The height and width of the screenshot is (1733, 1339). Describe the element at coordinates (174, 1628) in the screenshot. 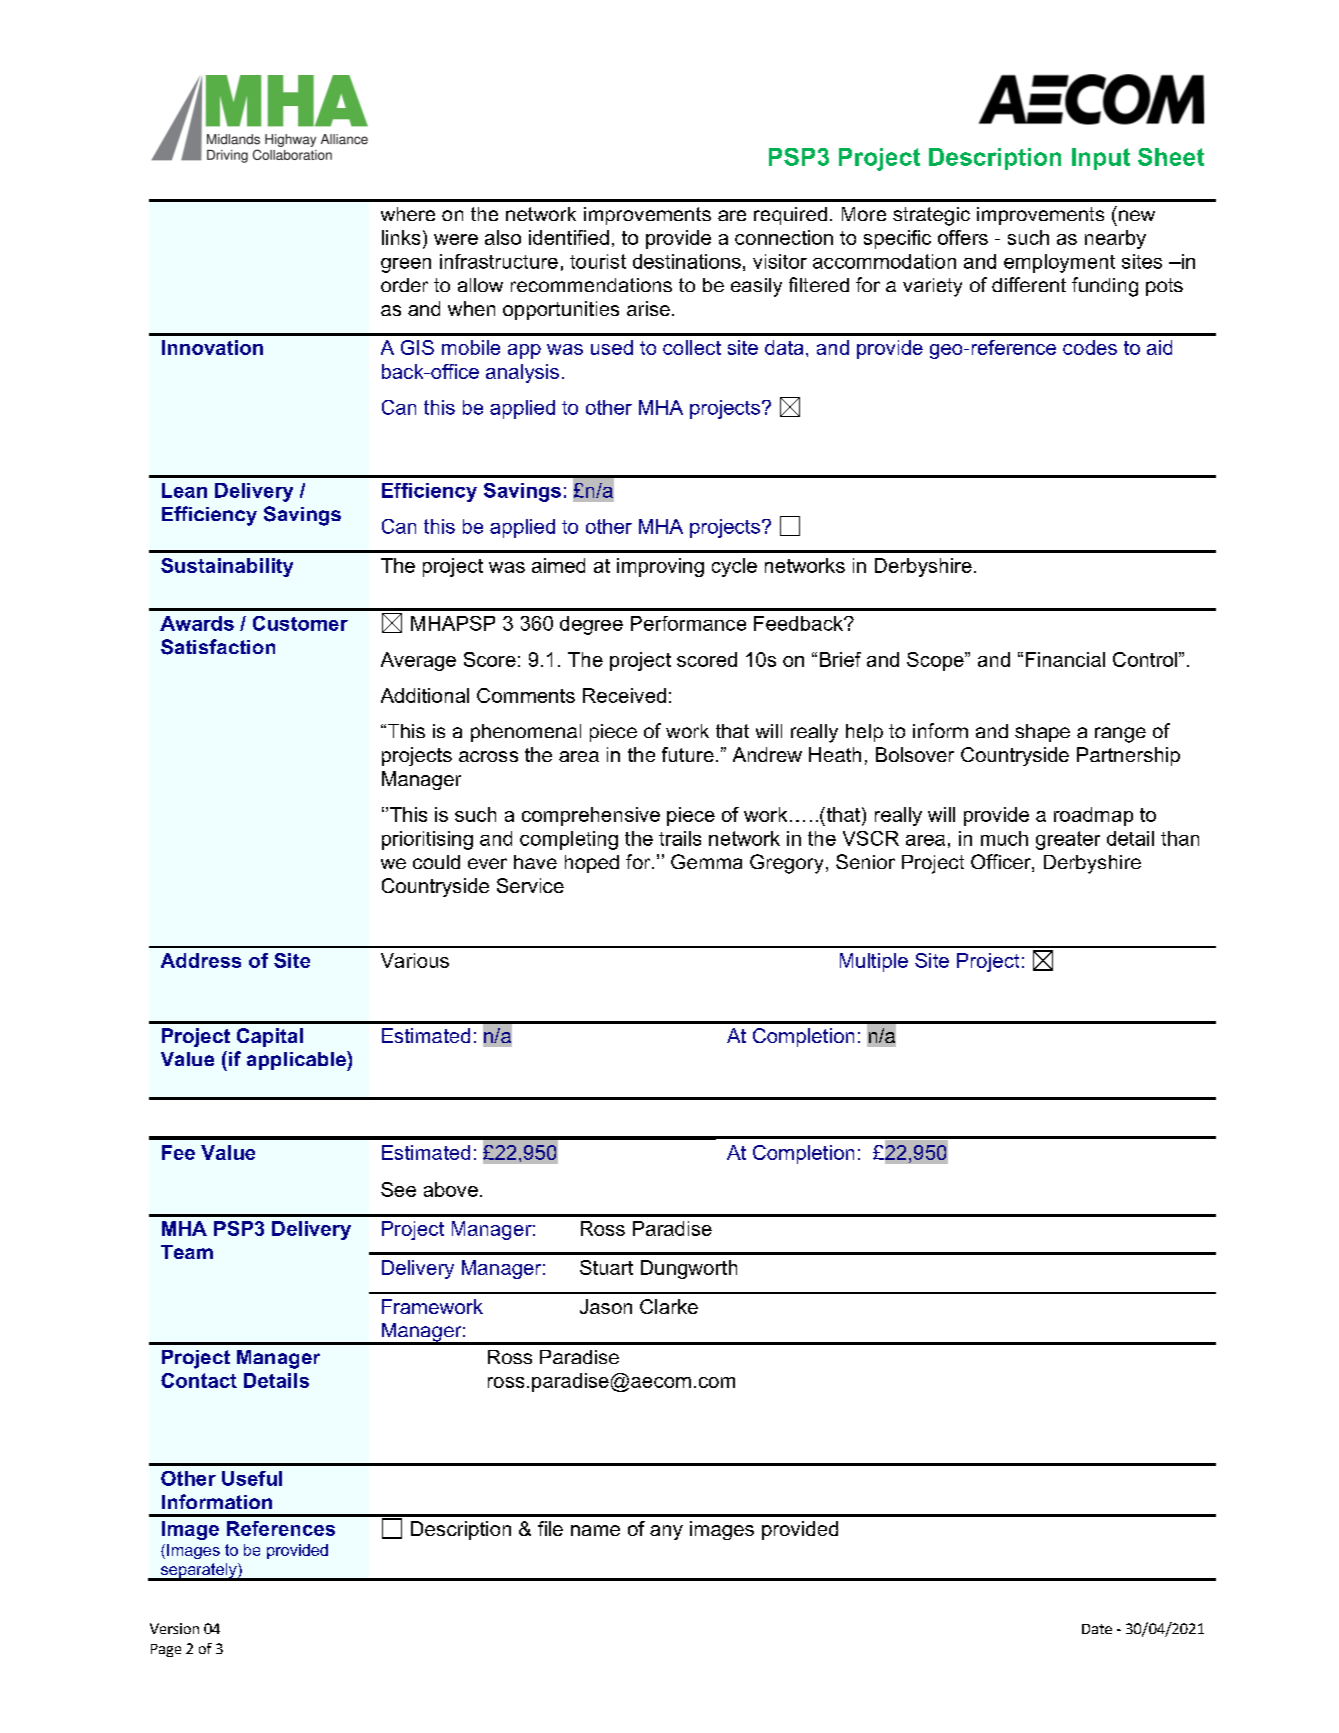

I see `Version` at that location.
